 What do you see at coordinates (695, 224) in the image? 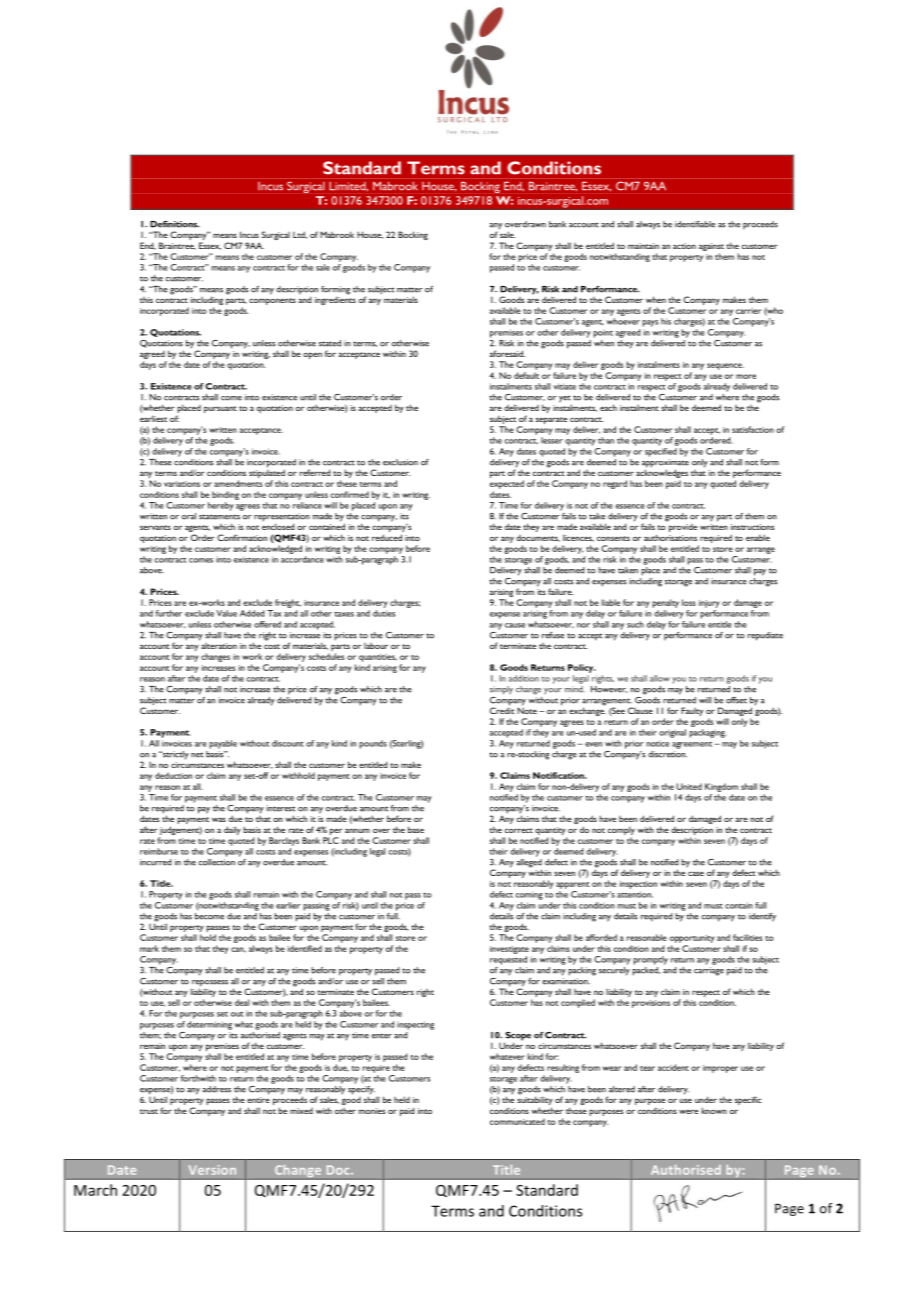
I see `identifiable` at bounding box center [695, 224].
